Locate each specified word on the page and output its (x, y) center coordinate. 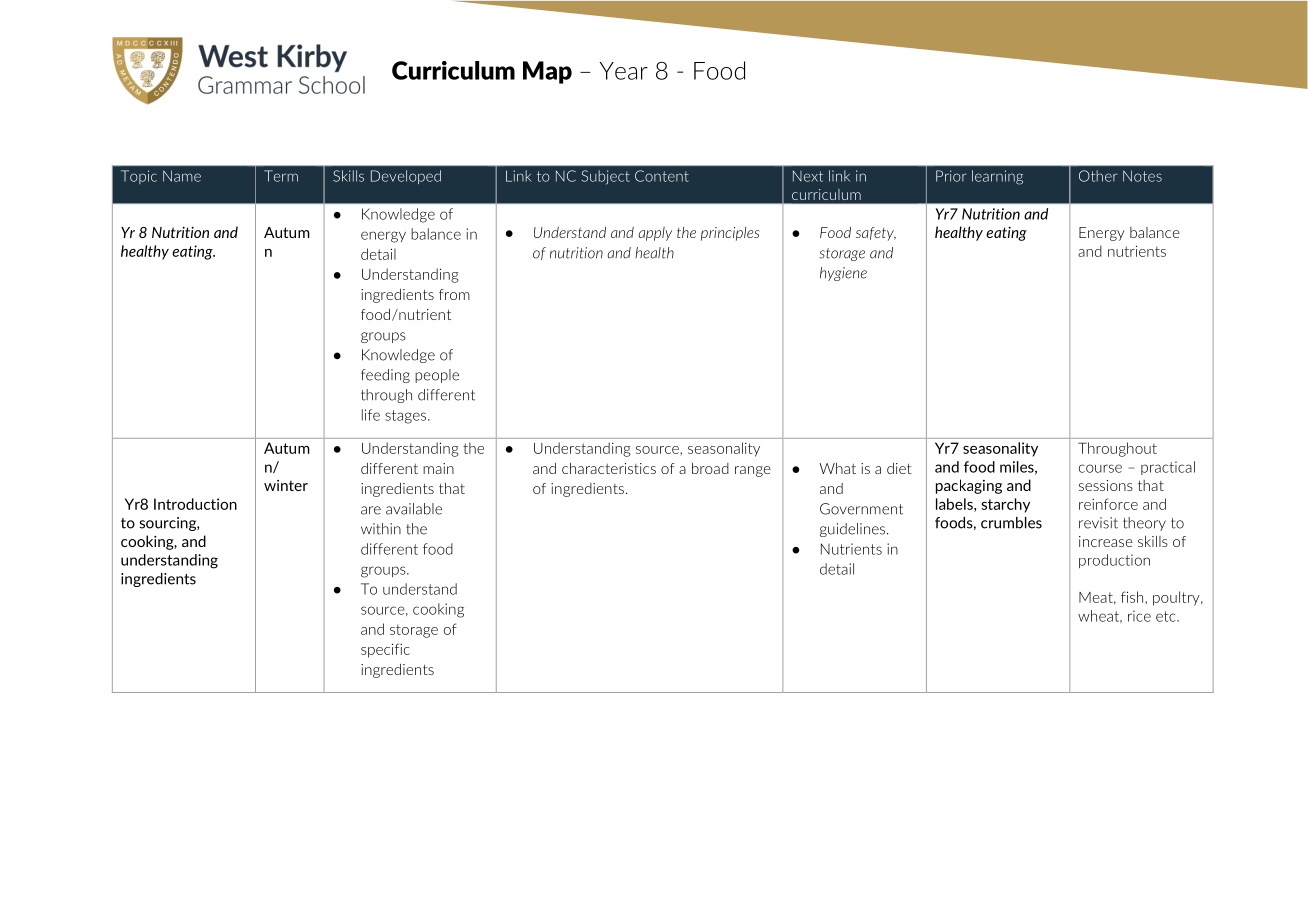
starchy (1005, 505)
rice (1139, 616)
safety (876, 234)
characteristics (609, 468)
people (437, 376)
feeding (385, 376)
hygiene (843, 274)
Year (624, 71)
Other (1098, 176)
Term (281, 176)
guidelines (854, 530)
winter (286, 485)
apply (655, 234)
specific (385, 650)
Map (547, 72)
